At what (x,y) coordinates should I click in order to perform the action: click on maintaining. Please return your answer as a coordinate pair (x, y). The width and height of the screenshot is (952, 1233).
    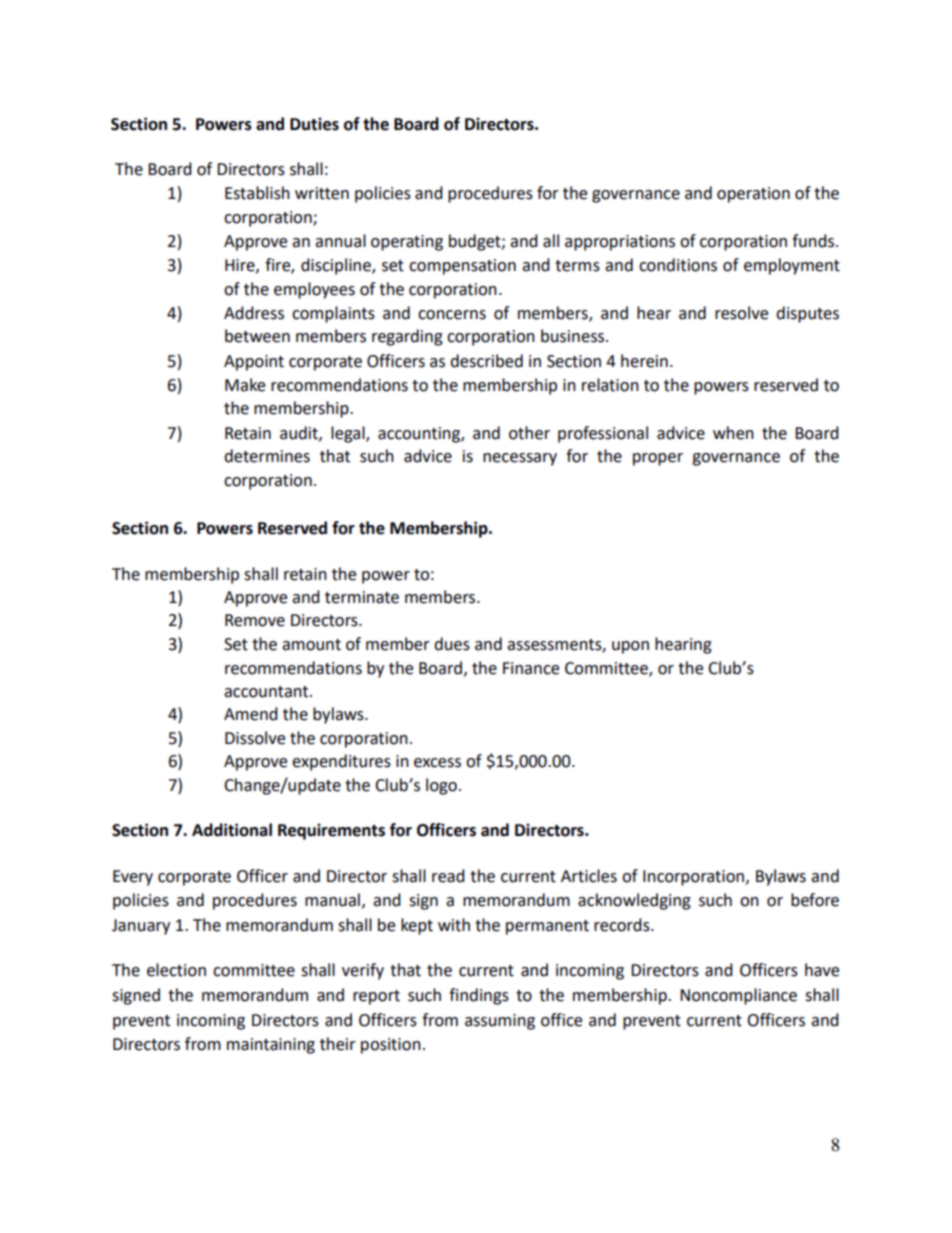
    Looking at the image, I should click on (271, 1046).
